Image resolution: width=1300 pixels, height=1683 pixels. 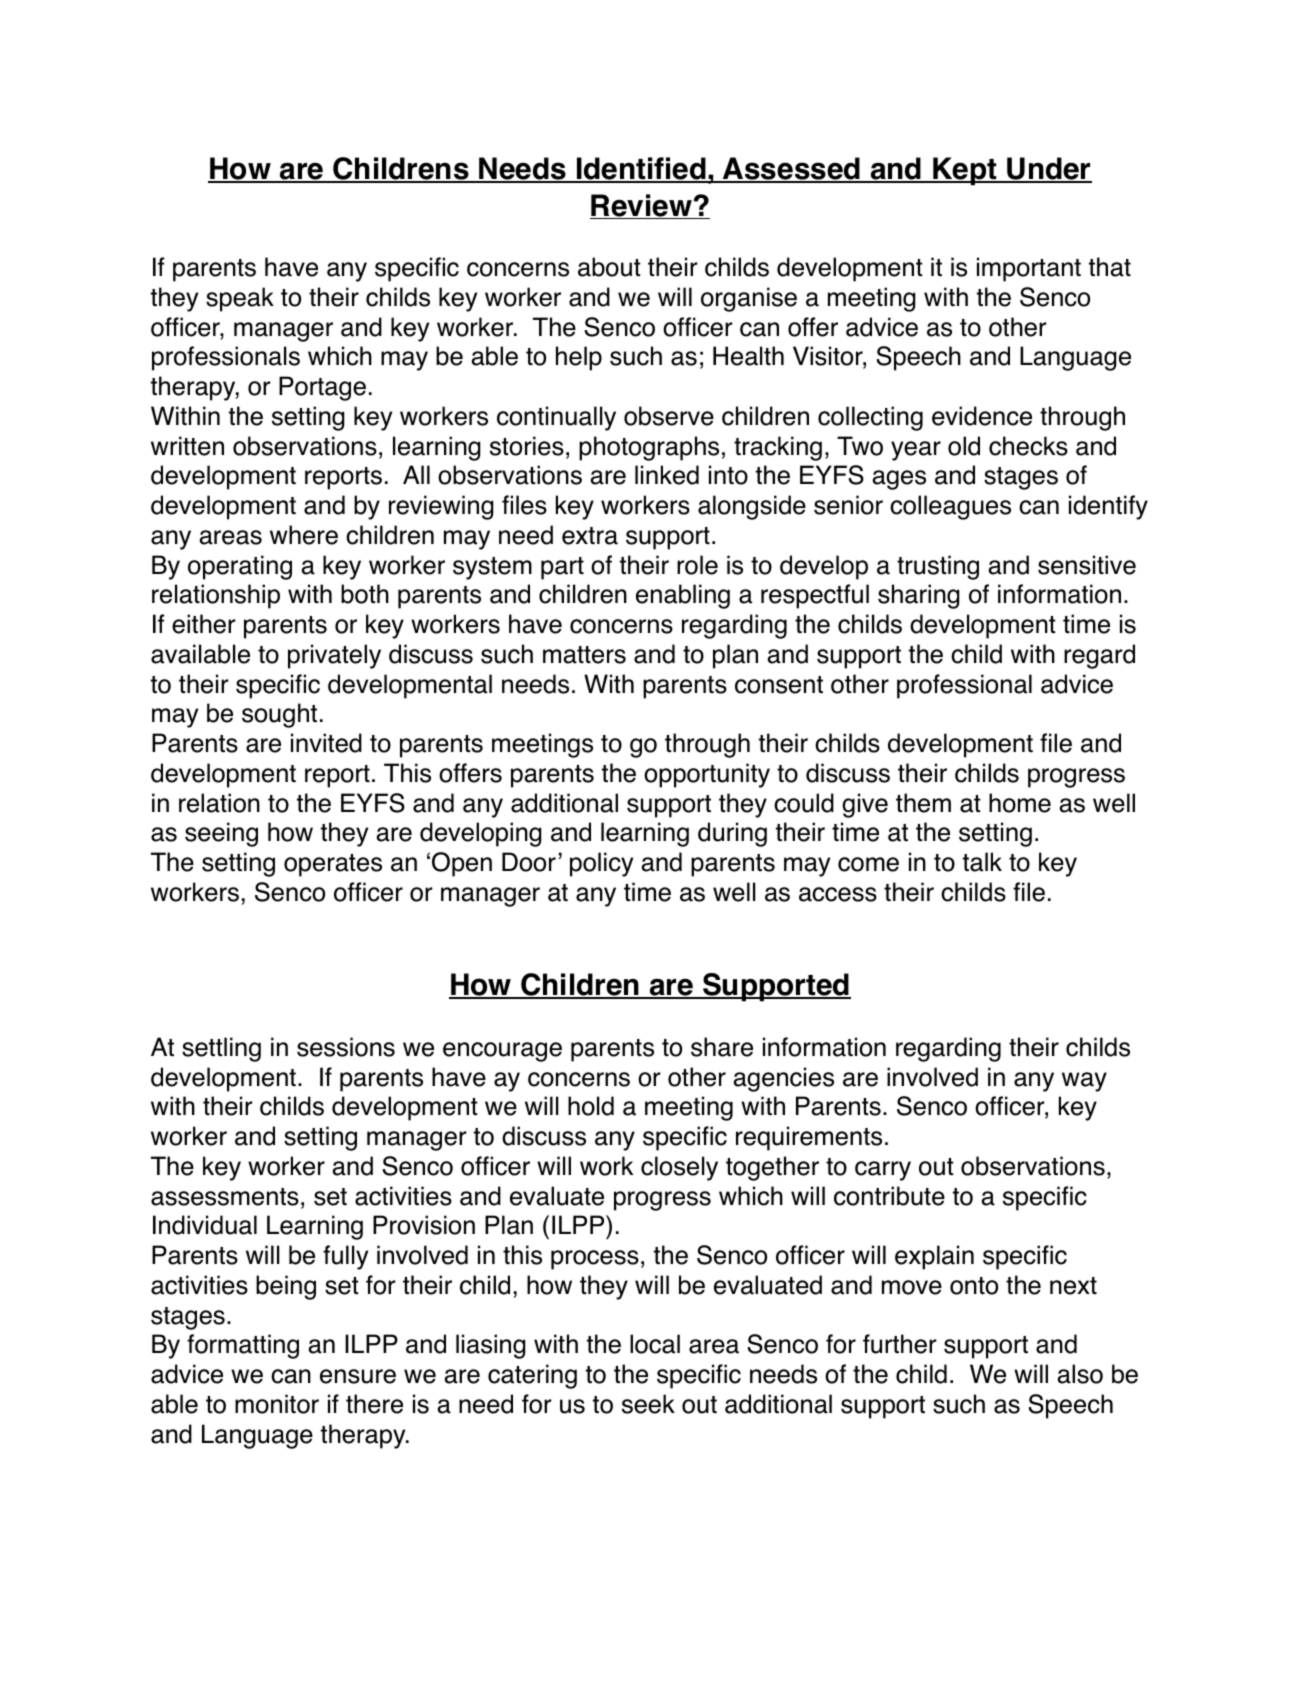 I want to click on colleagues, so click(x=950, y=507).
